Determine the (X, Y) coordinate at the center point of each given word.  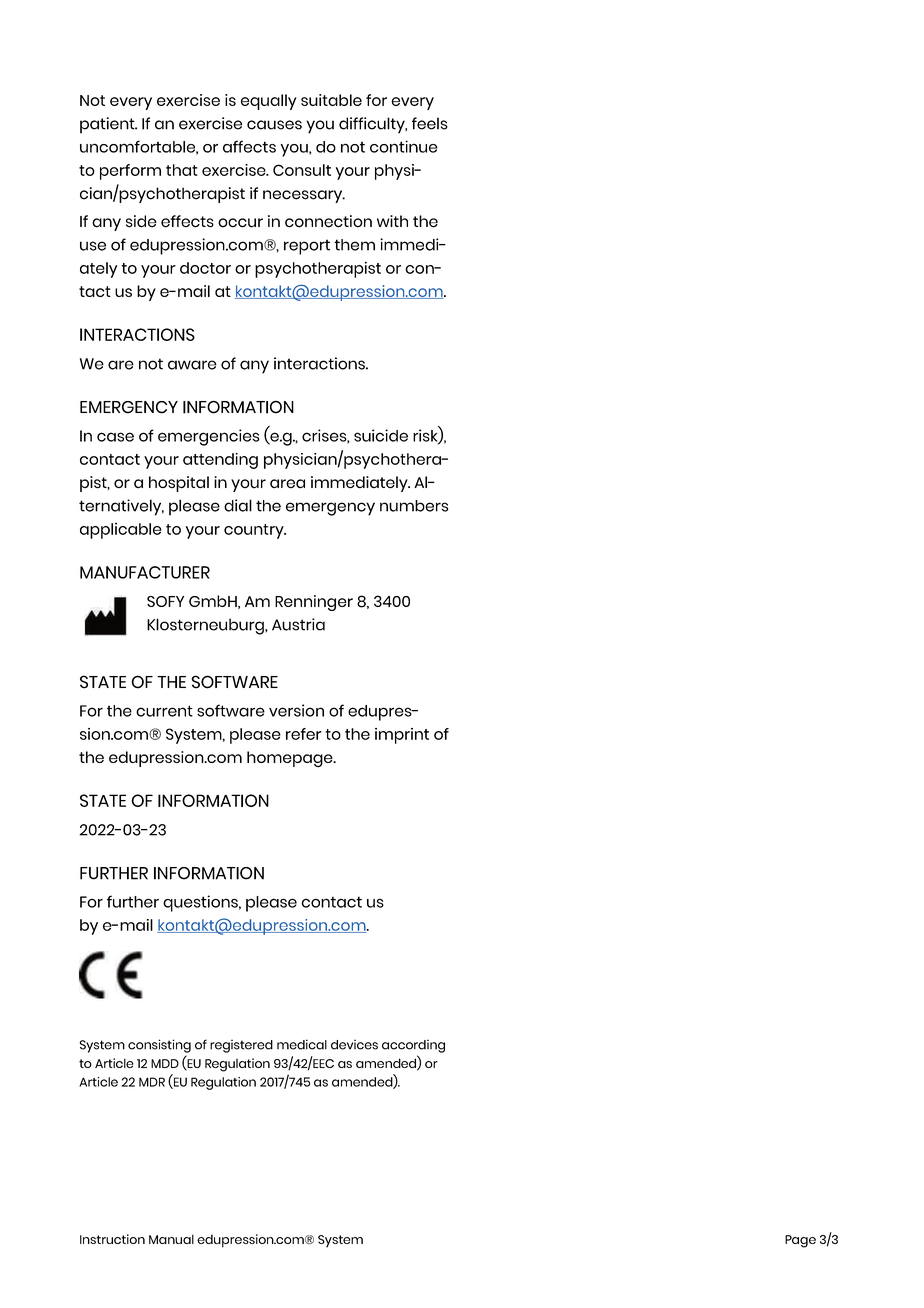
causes (274, 125)
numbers (414, 506)
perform (130, 172)
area (287, 484)
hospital (179, 484)
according (413, 1046)
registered (241, 1046)
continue (404, 146)
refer (304, 734)
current (164, 711)
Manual (171, 1239)
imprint (402, 736)
